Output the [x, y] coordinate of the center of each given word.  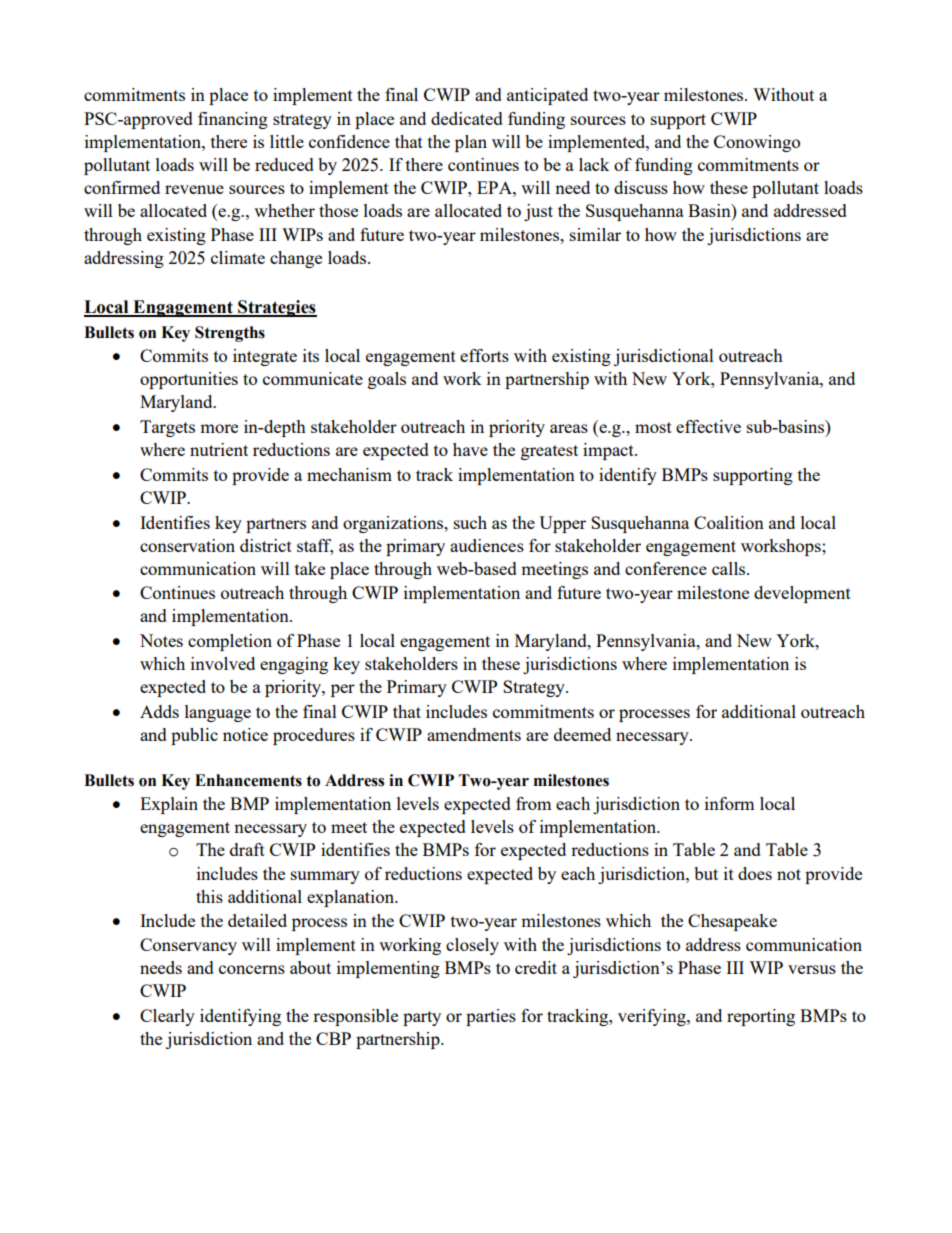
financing [233, 120]
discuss [641, 187]
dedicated [467, 118]
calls [730, 568]
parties [491, 1017]
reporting [761, 1017]
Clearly [167, 1017]
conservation [187, 545]
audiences [487, 545]
